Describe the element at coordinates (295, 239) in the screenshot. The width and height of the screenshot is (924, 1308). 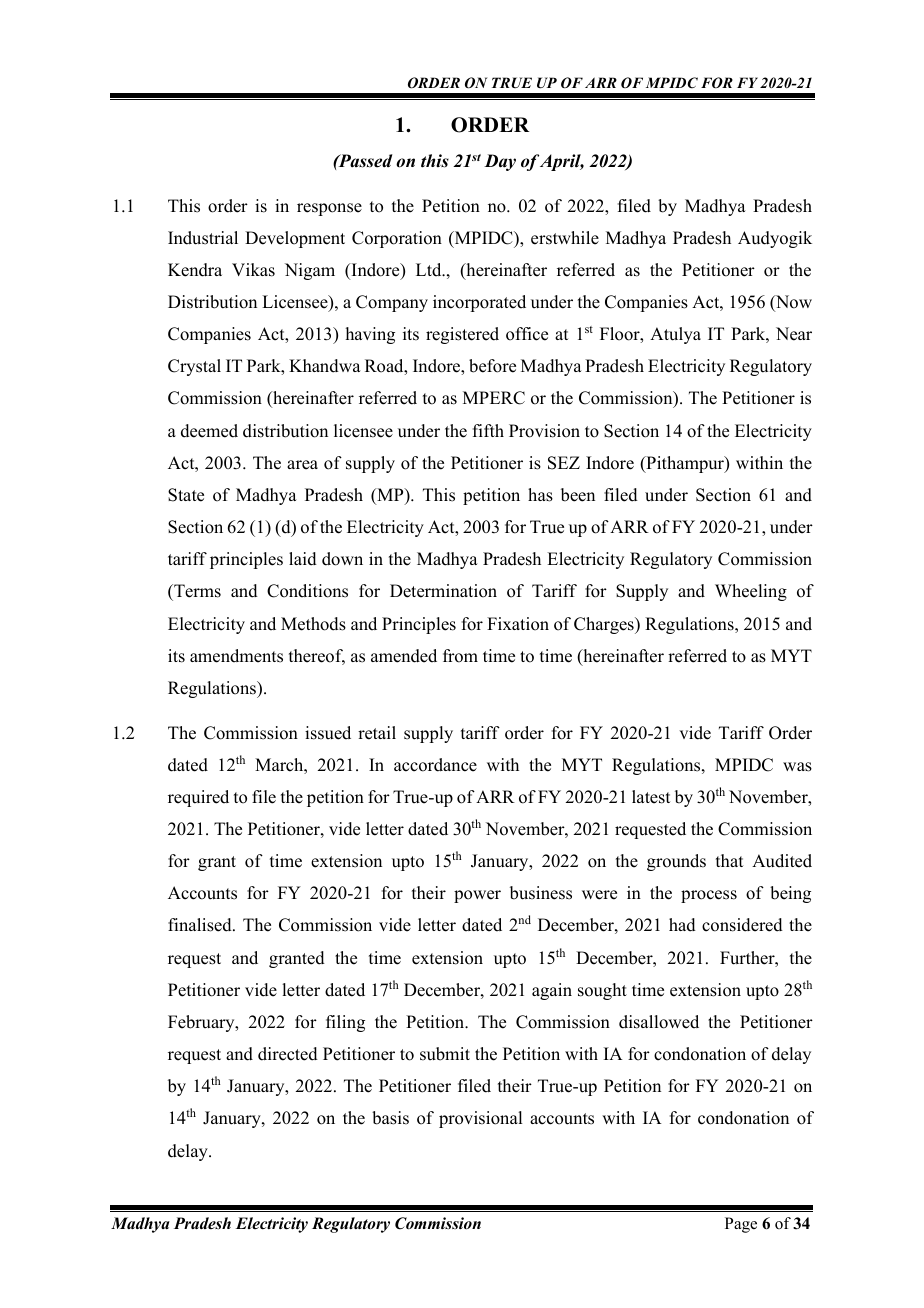
I see `Development` at that location.
